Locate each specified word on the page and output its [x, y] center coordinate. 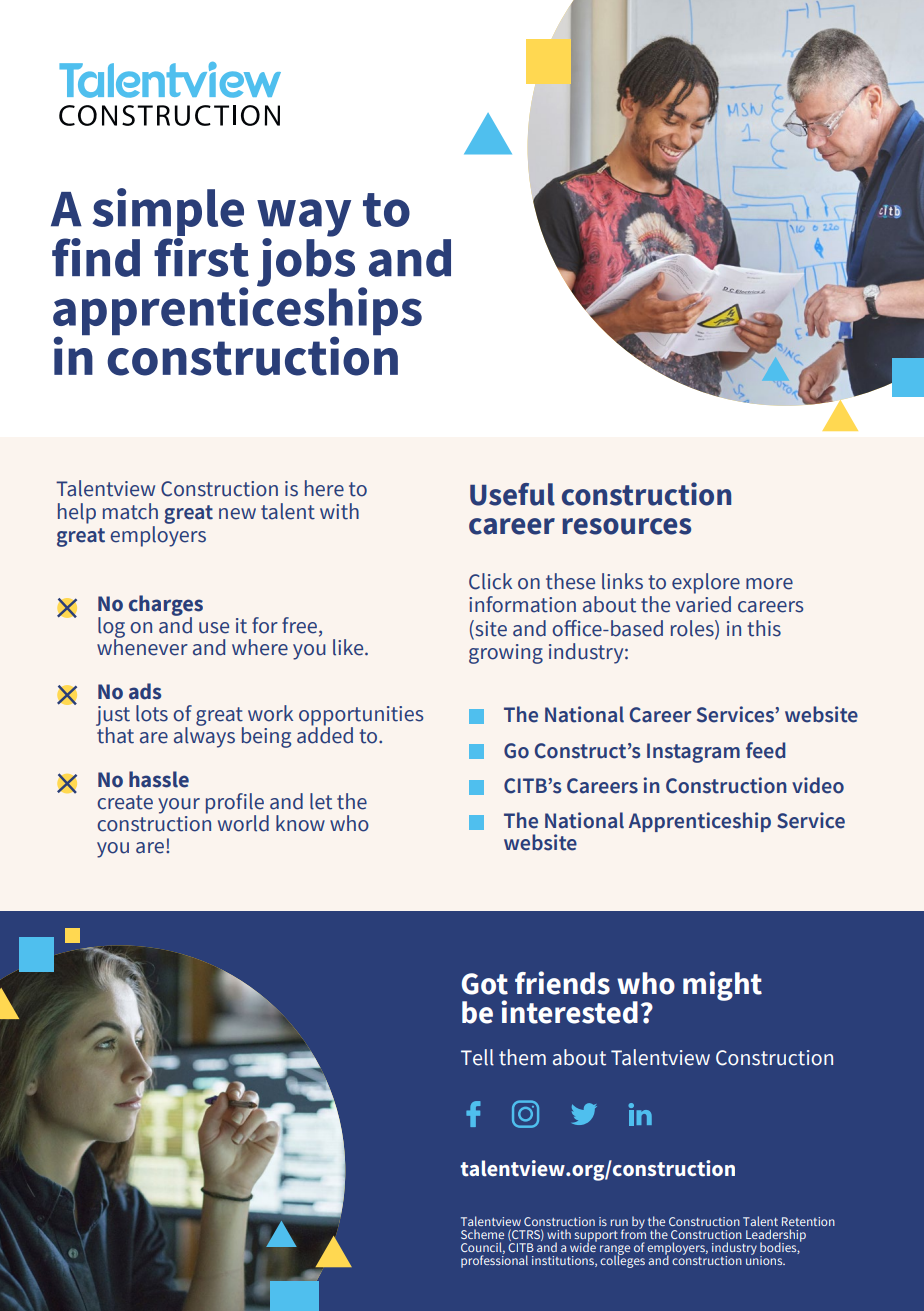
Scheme [482, 1234]
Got [485, 984]
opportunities [361, 717]
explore [706, 583]
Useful [512, 494]
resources [626, 526]
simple [168, 212]
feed [765, 750]
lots [152, 713]
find [96, 257]
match [130, 511]
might [722, 986]
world [243, 823]
